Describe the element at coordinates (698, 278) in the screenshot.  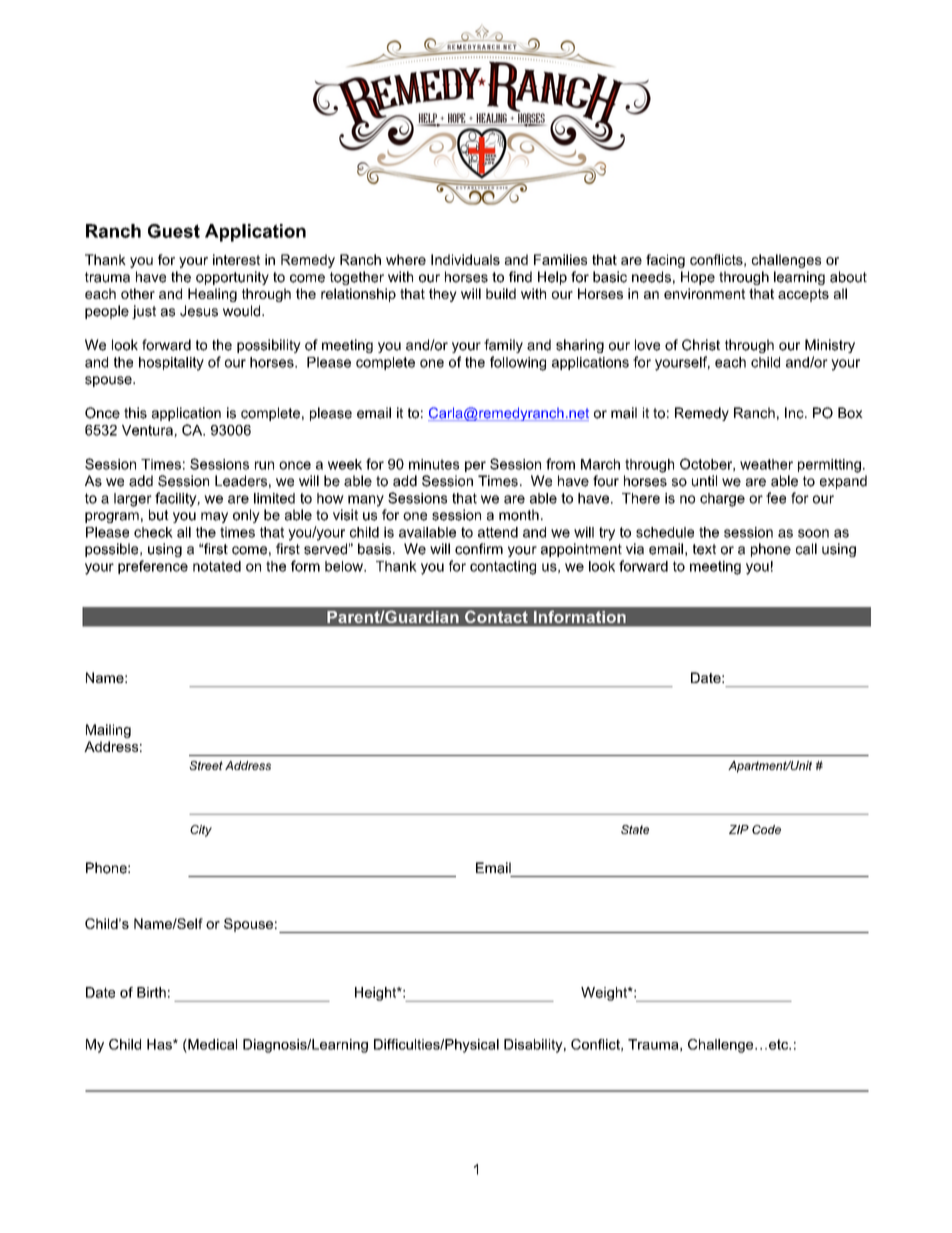
I see `Hope` at that location.
